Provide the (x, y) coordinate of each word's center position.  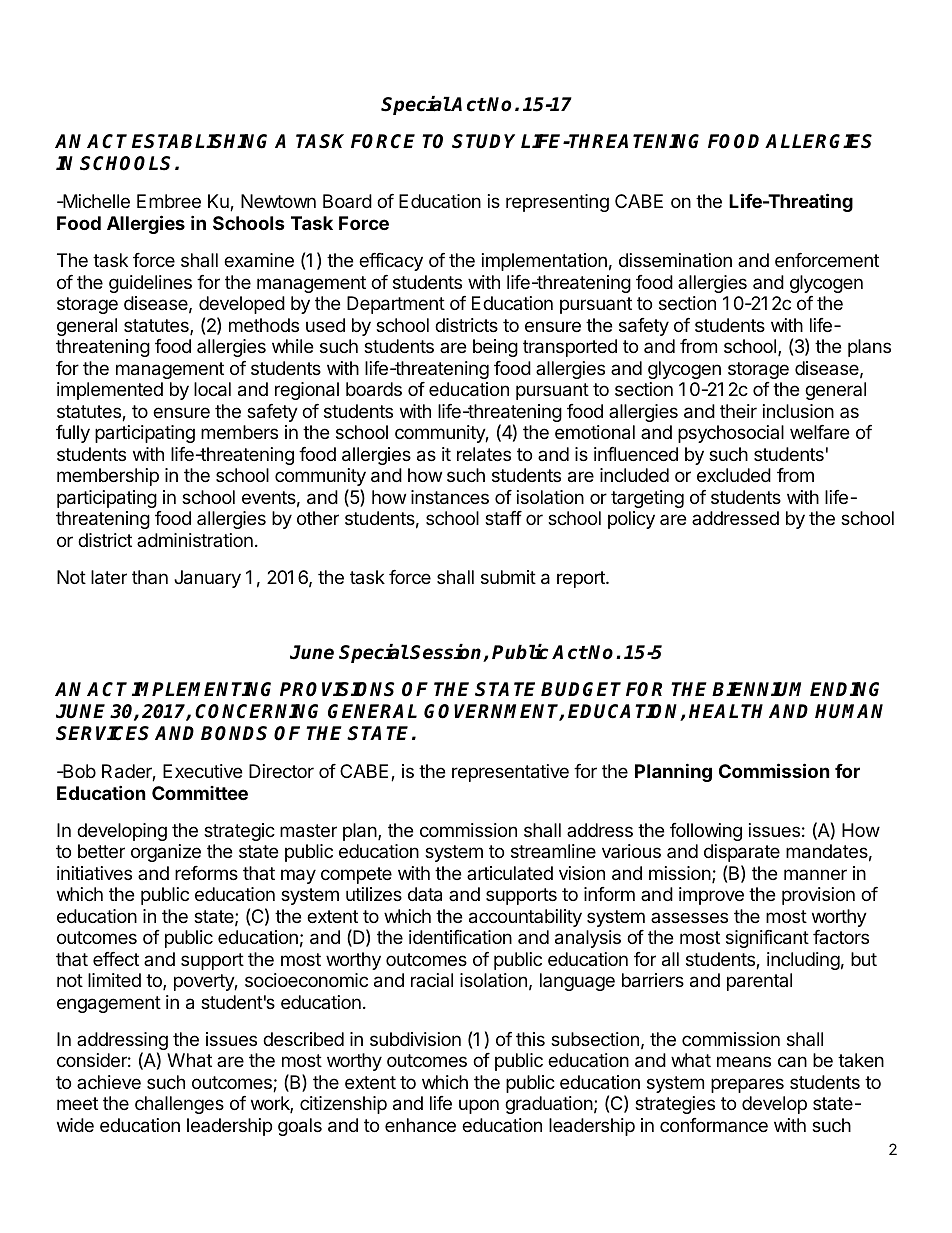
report (582, 579)
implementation (544, 262)
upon (479, 1106)
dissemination (675, 260)
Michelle (95, 201)
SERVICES (102, 733)
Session (447, 653)
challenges (179, 1105)
